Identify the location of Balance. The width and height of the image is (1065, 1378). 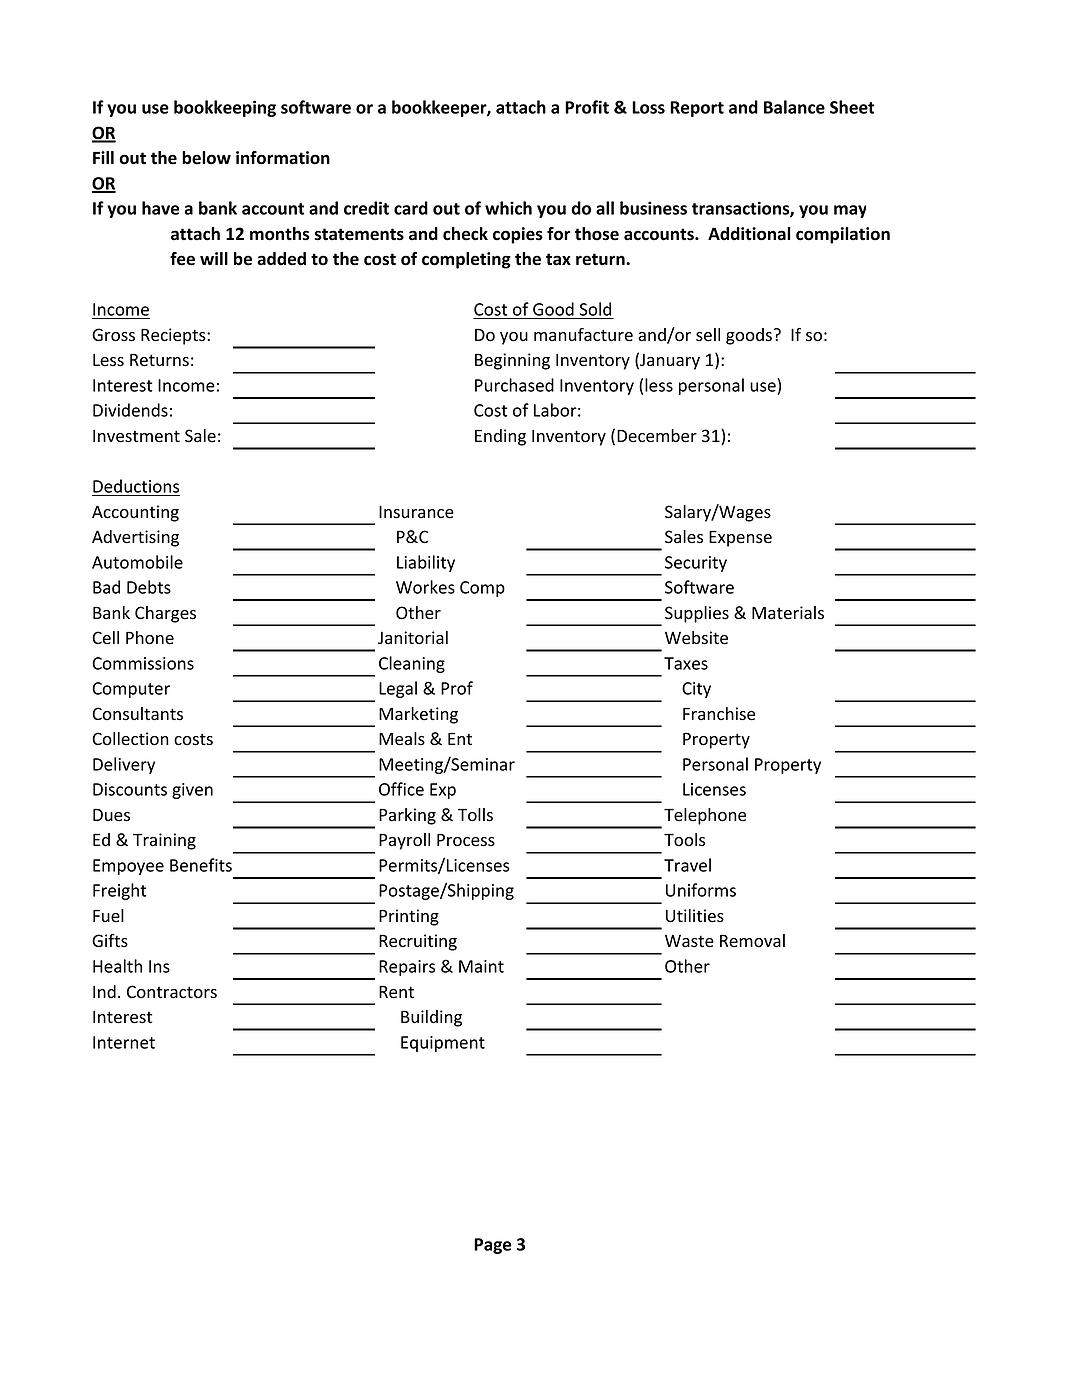
(794, 107).
